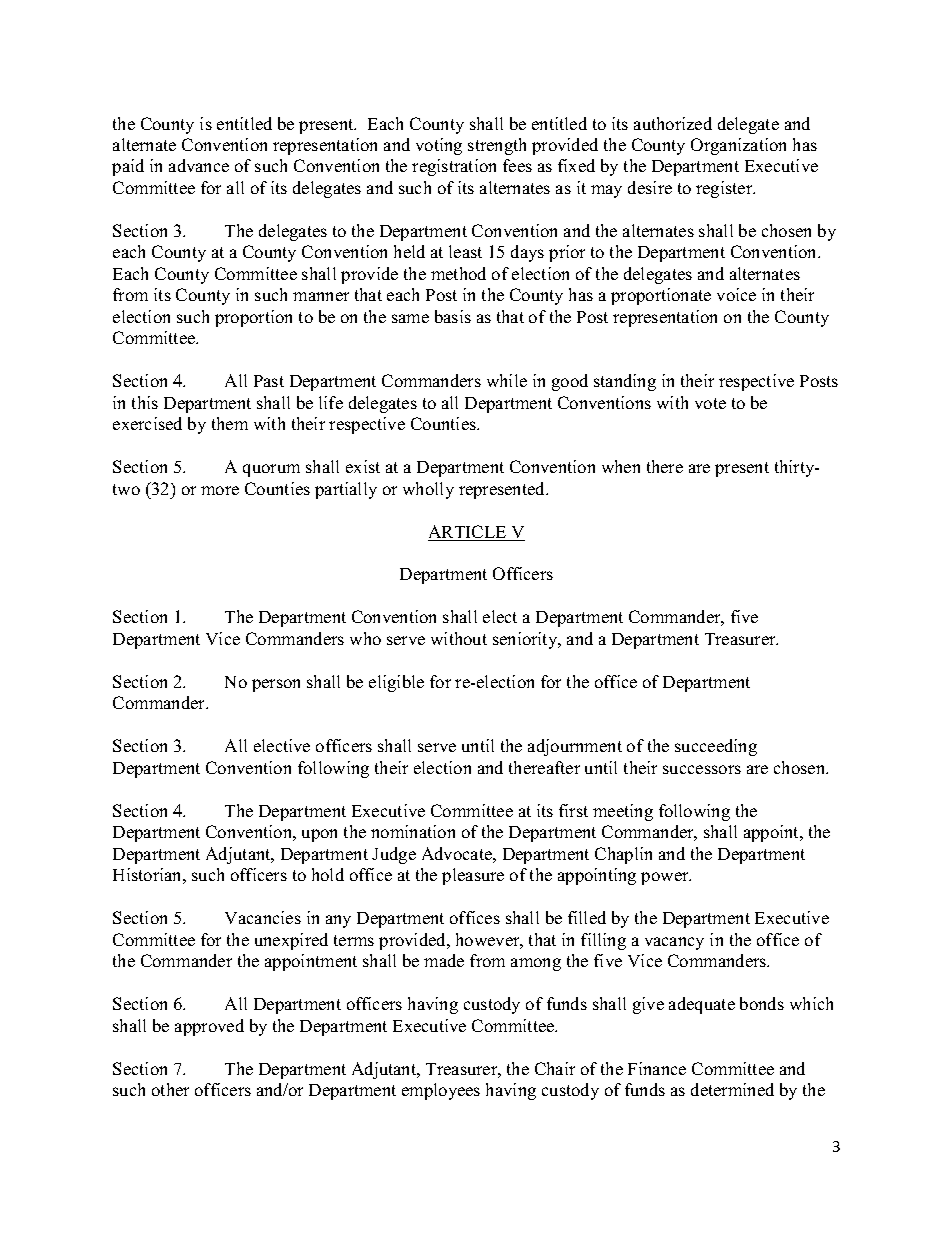 Image resolution: width=952 pixels, height=1233 pixels. What do you see at coordinates (575, 747) in the document?
I see `adjournment` at bounding box center [575, 747].
